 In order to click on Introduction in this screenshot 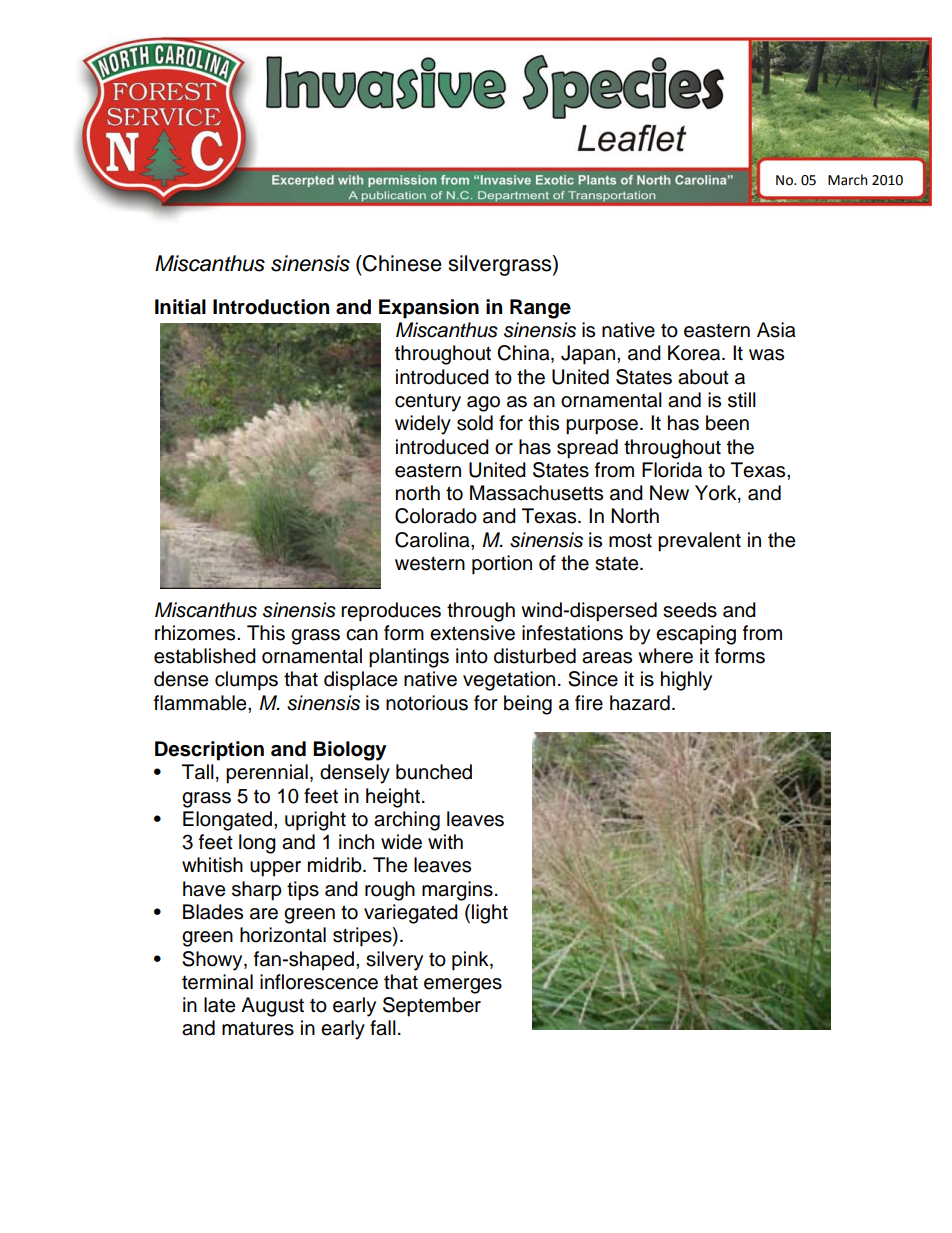, I will do `click(271, 307)`.
